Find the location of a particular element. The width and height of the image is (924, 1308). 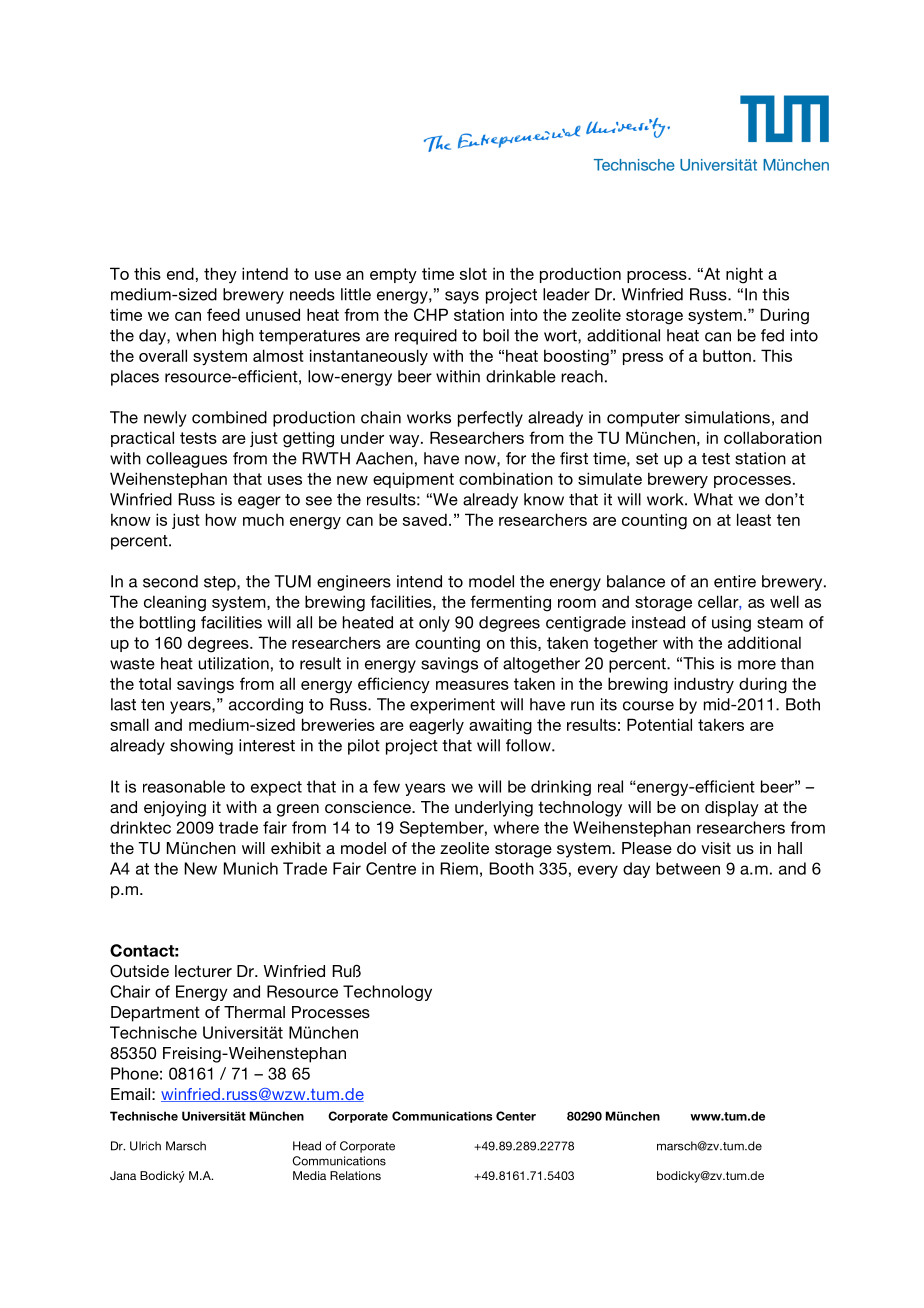

feed is located at coordinates (223, 314).
